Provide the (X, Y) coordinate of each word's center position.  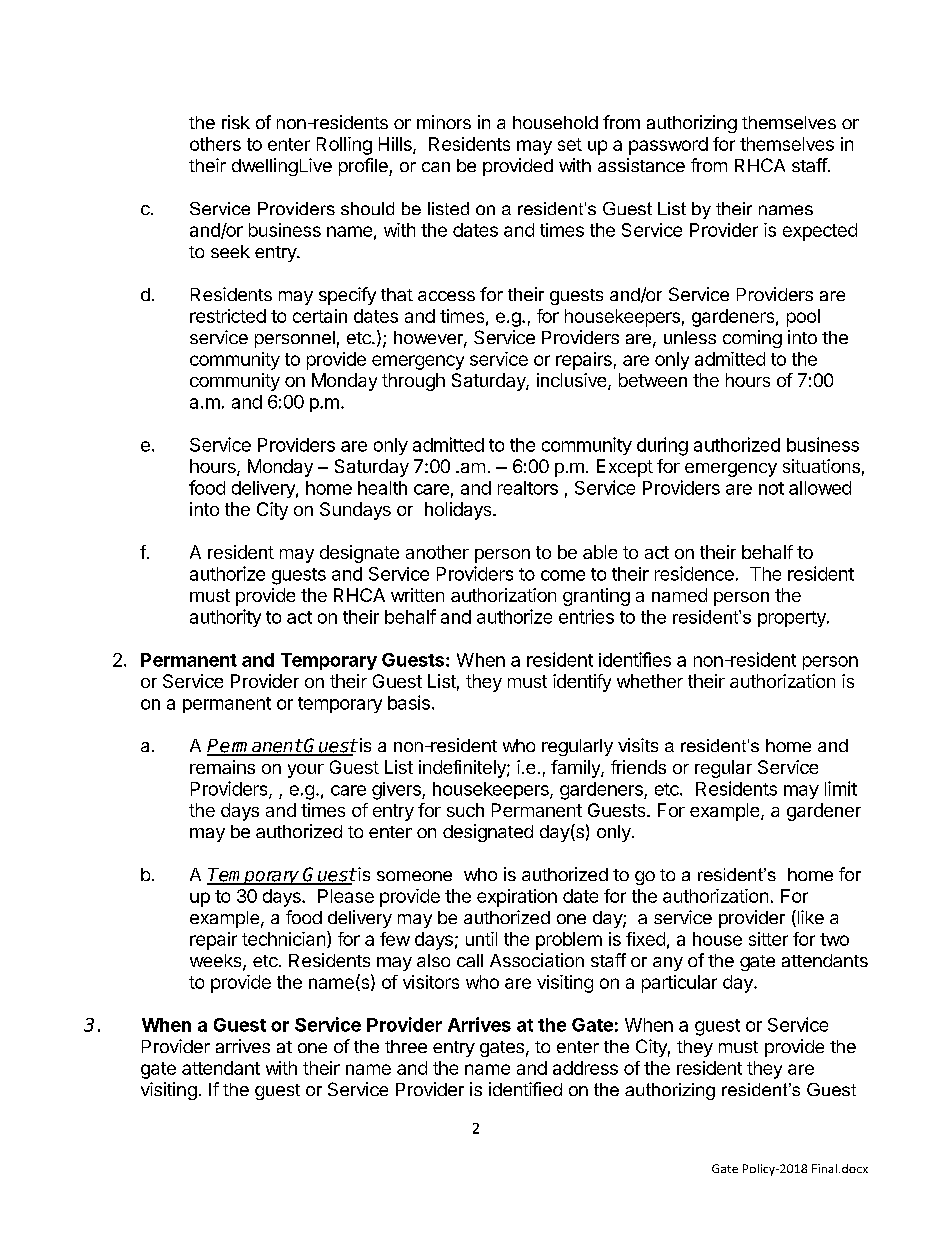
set (570, 144)
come (563, 575)
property (793, 619)
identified (525, 1089)
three (406, 1046)
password (668, 146)
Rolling (344, 146)
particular (679, 984)
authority (225, 618)
